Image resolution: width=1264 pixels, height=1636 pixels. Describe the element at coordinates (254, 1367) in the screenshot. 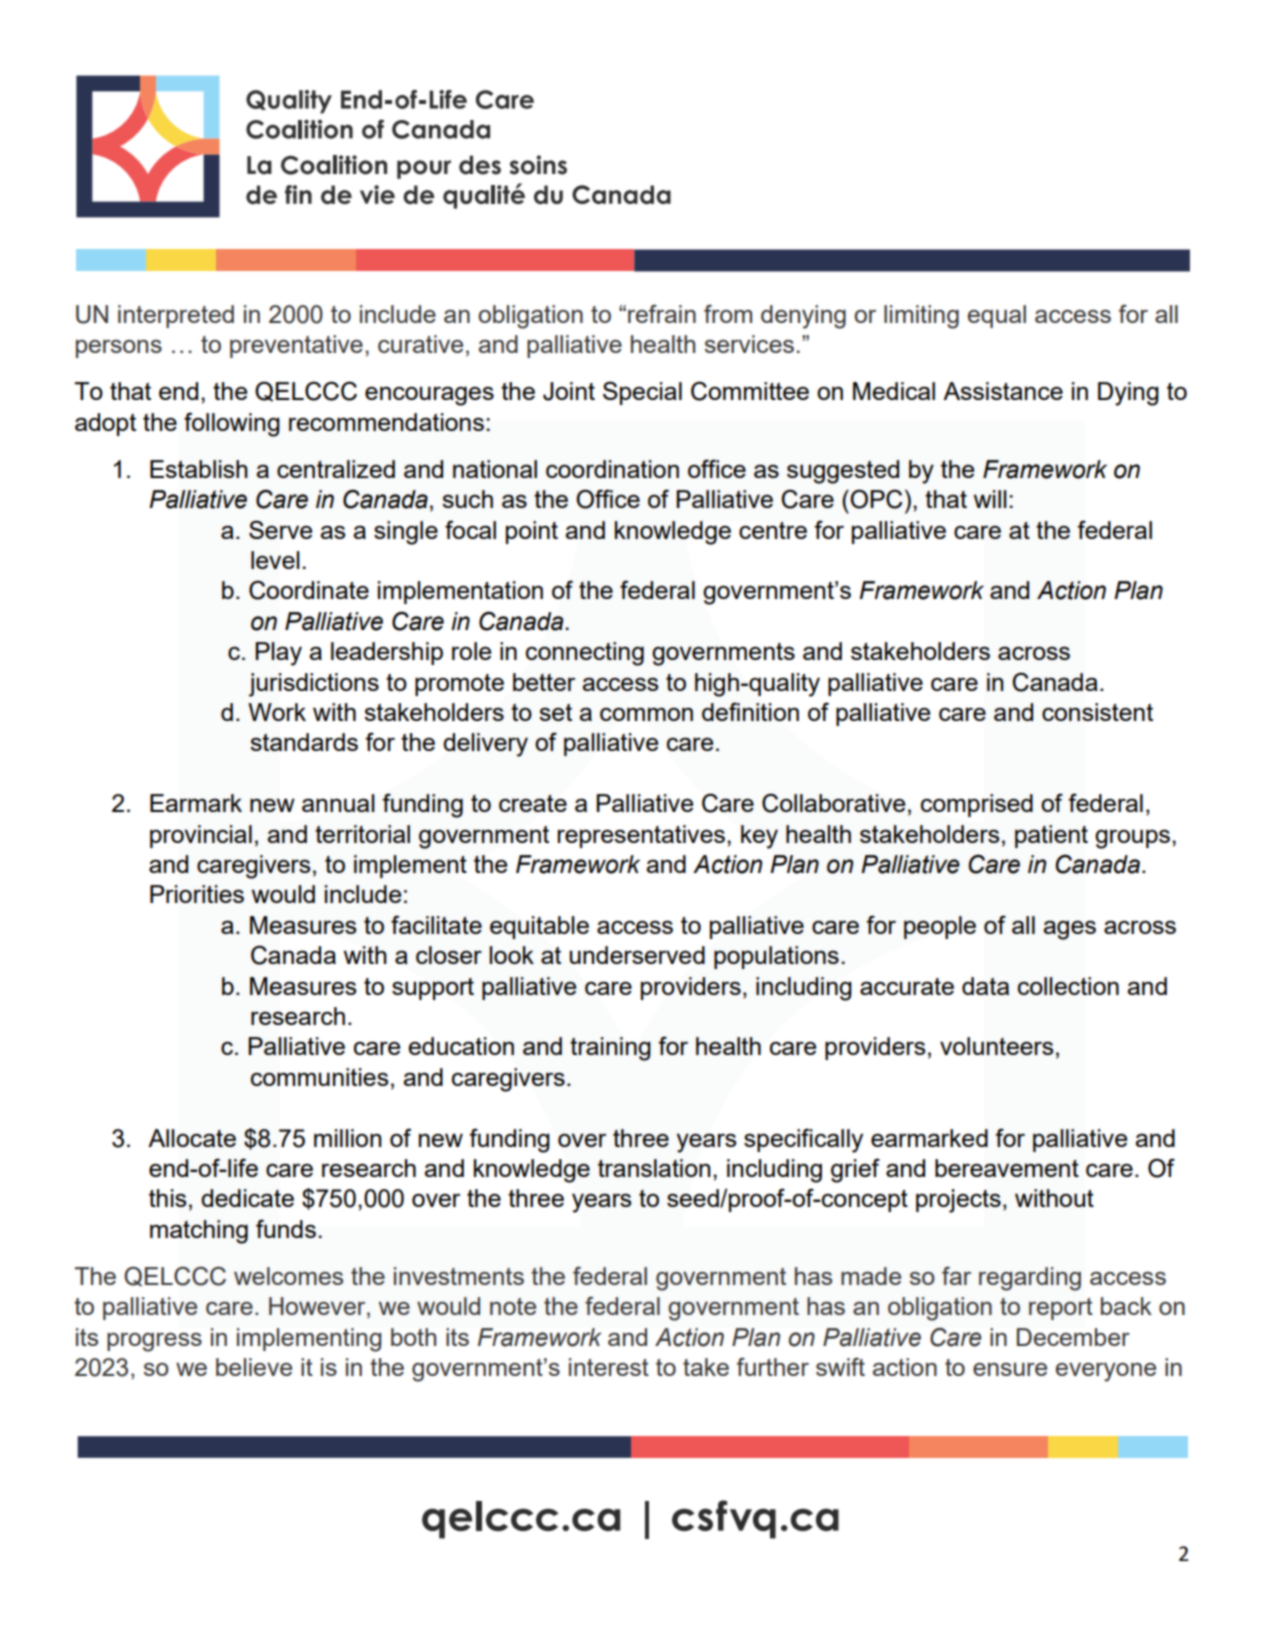

I see `believe` at that location.
